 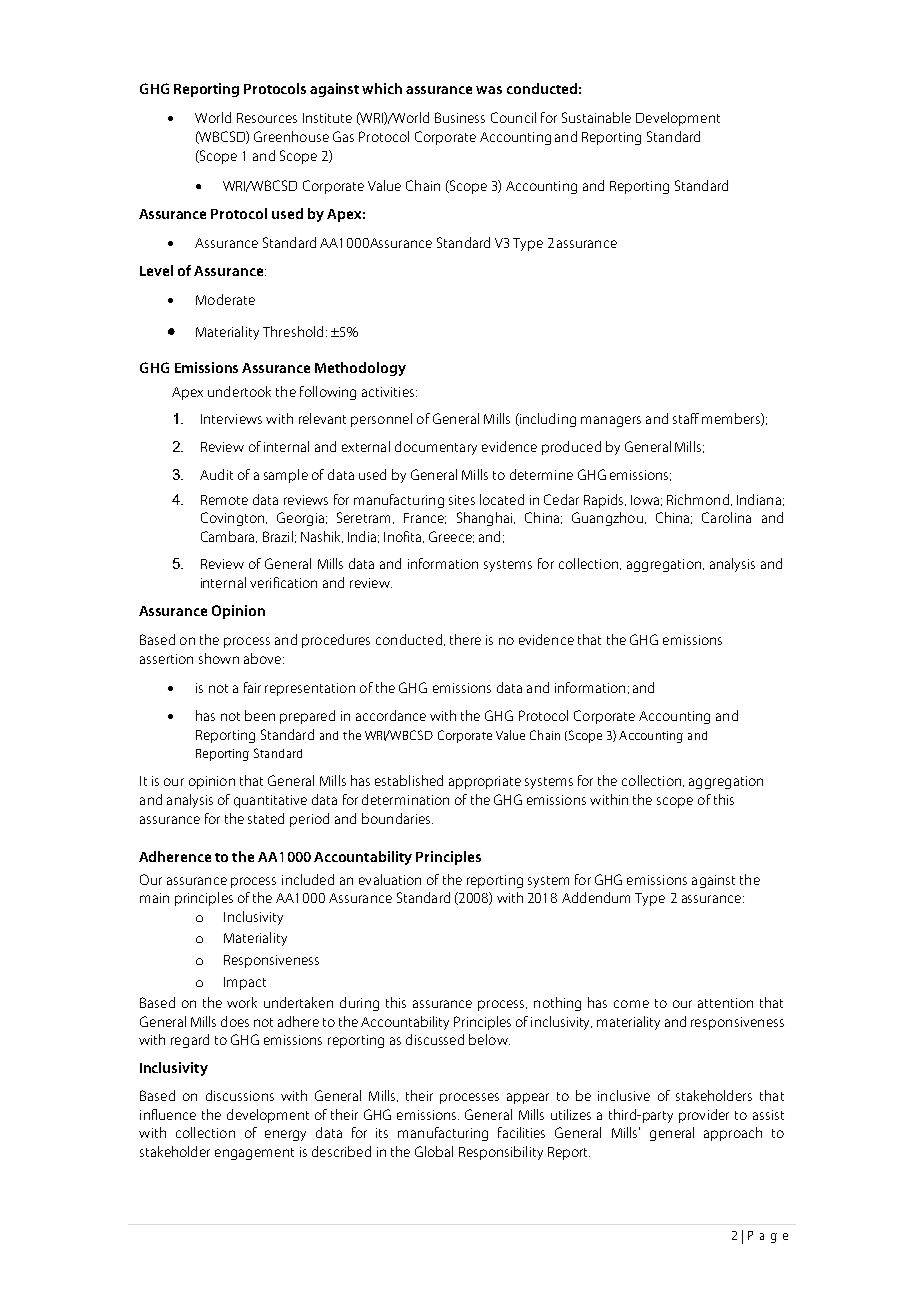 I want to click on Global, so click(x=434, y=1151).
